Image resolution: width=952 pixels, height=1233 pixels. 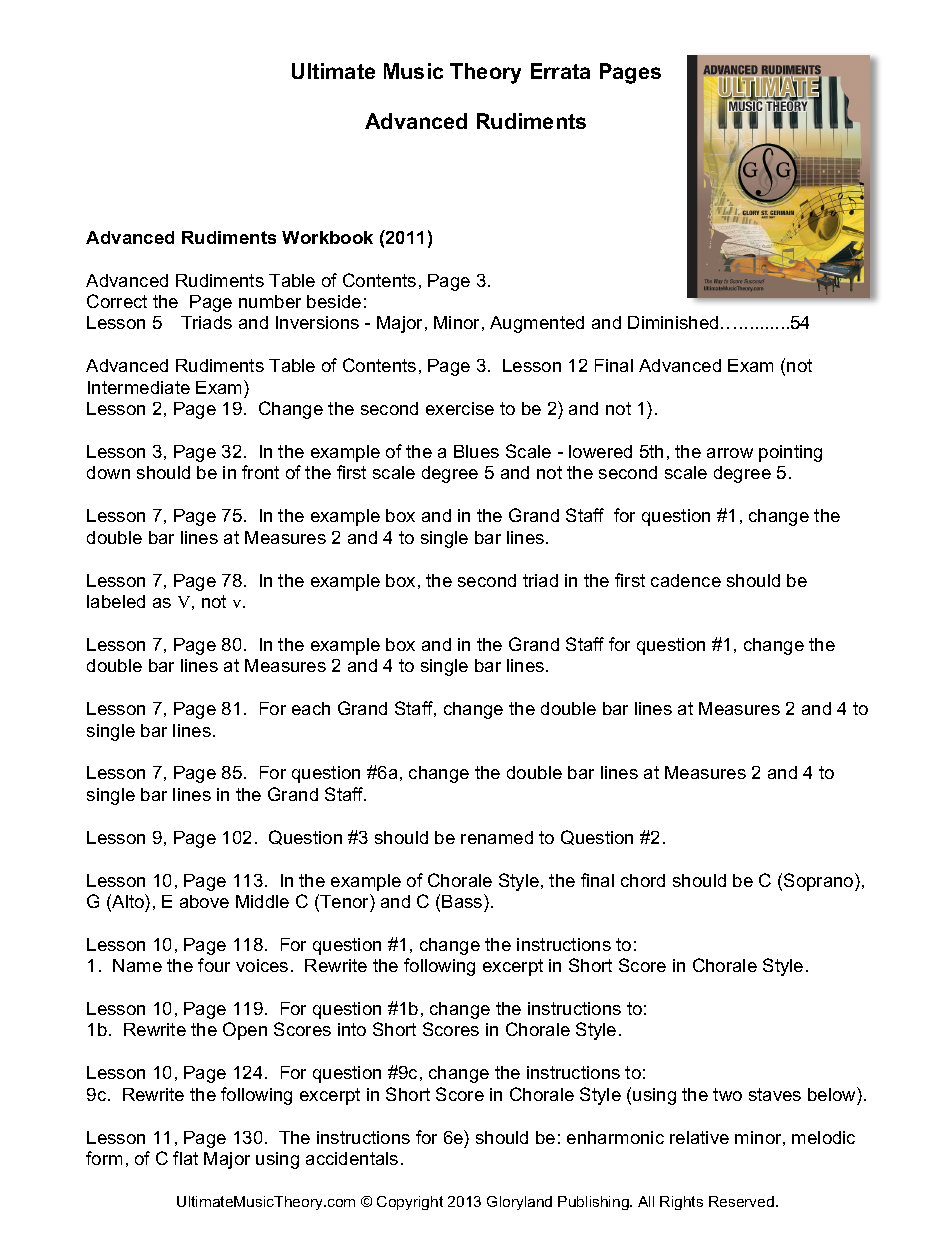 I want to click on Correct, so click(x=117, y=301).
